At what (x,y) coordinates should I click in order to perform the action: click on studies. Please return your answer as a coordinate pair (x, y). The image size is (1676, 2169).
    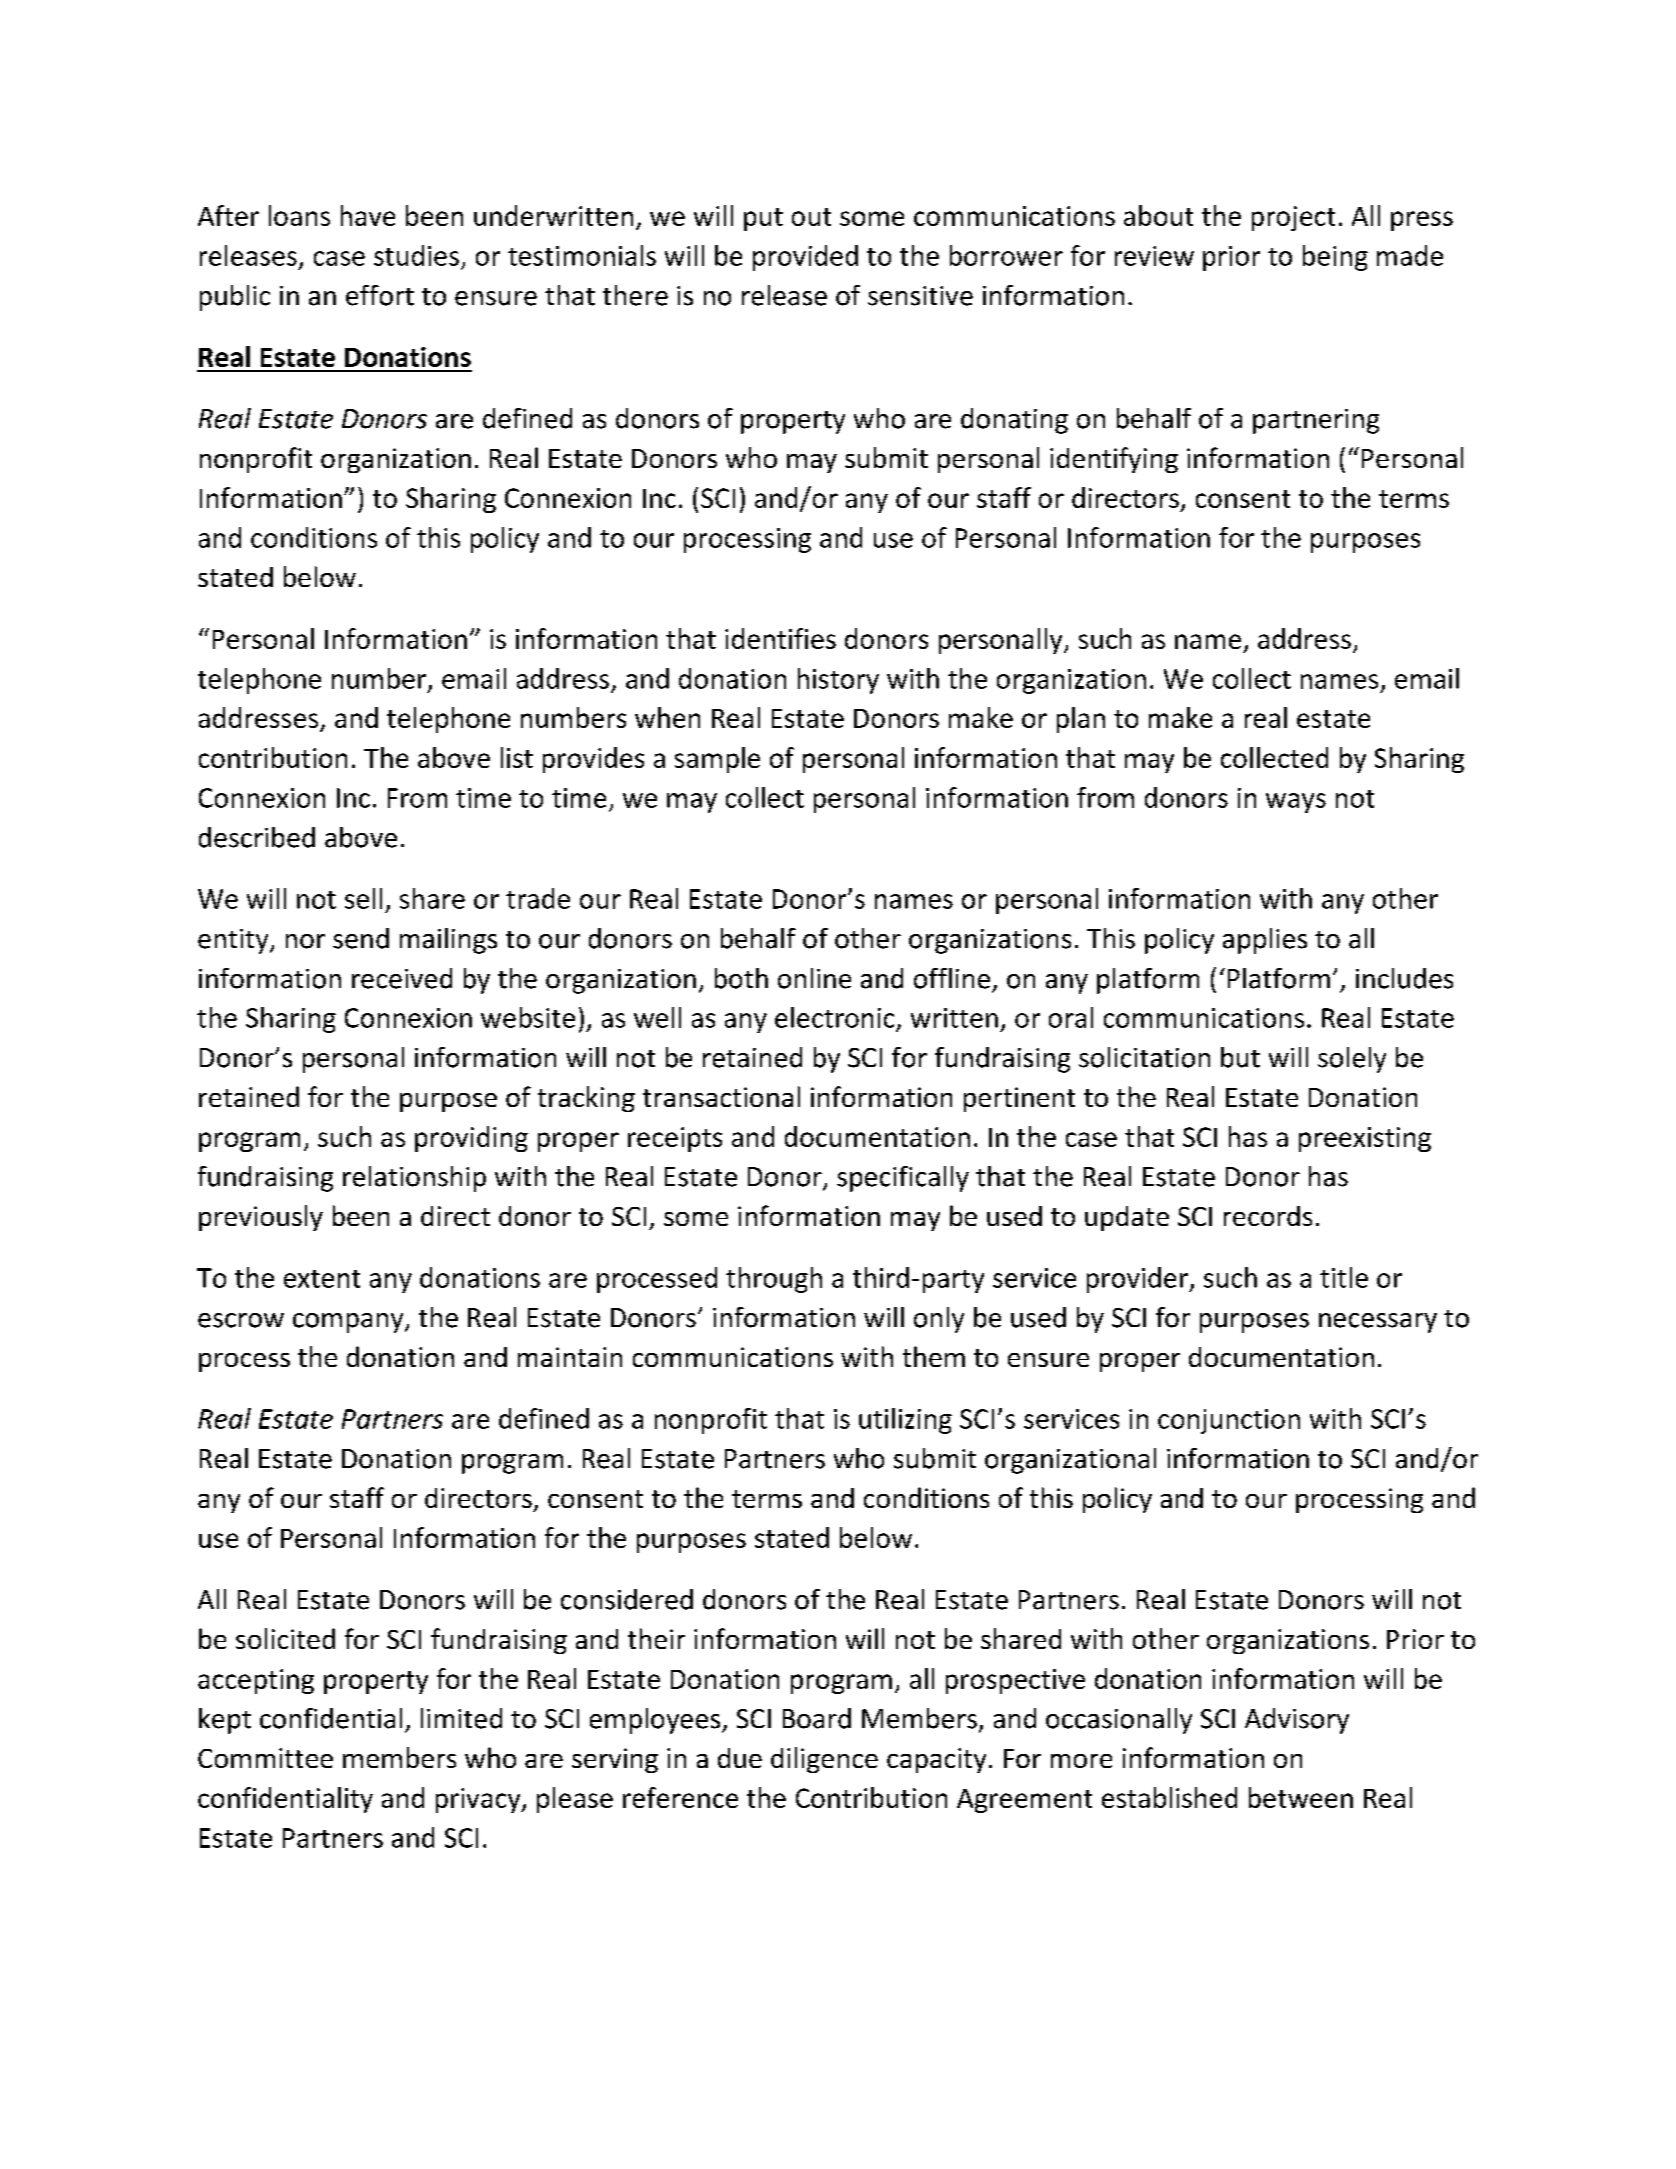
    Looking at the image, I should click on (416, 255).
